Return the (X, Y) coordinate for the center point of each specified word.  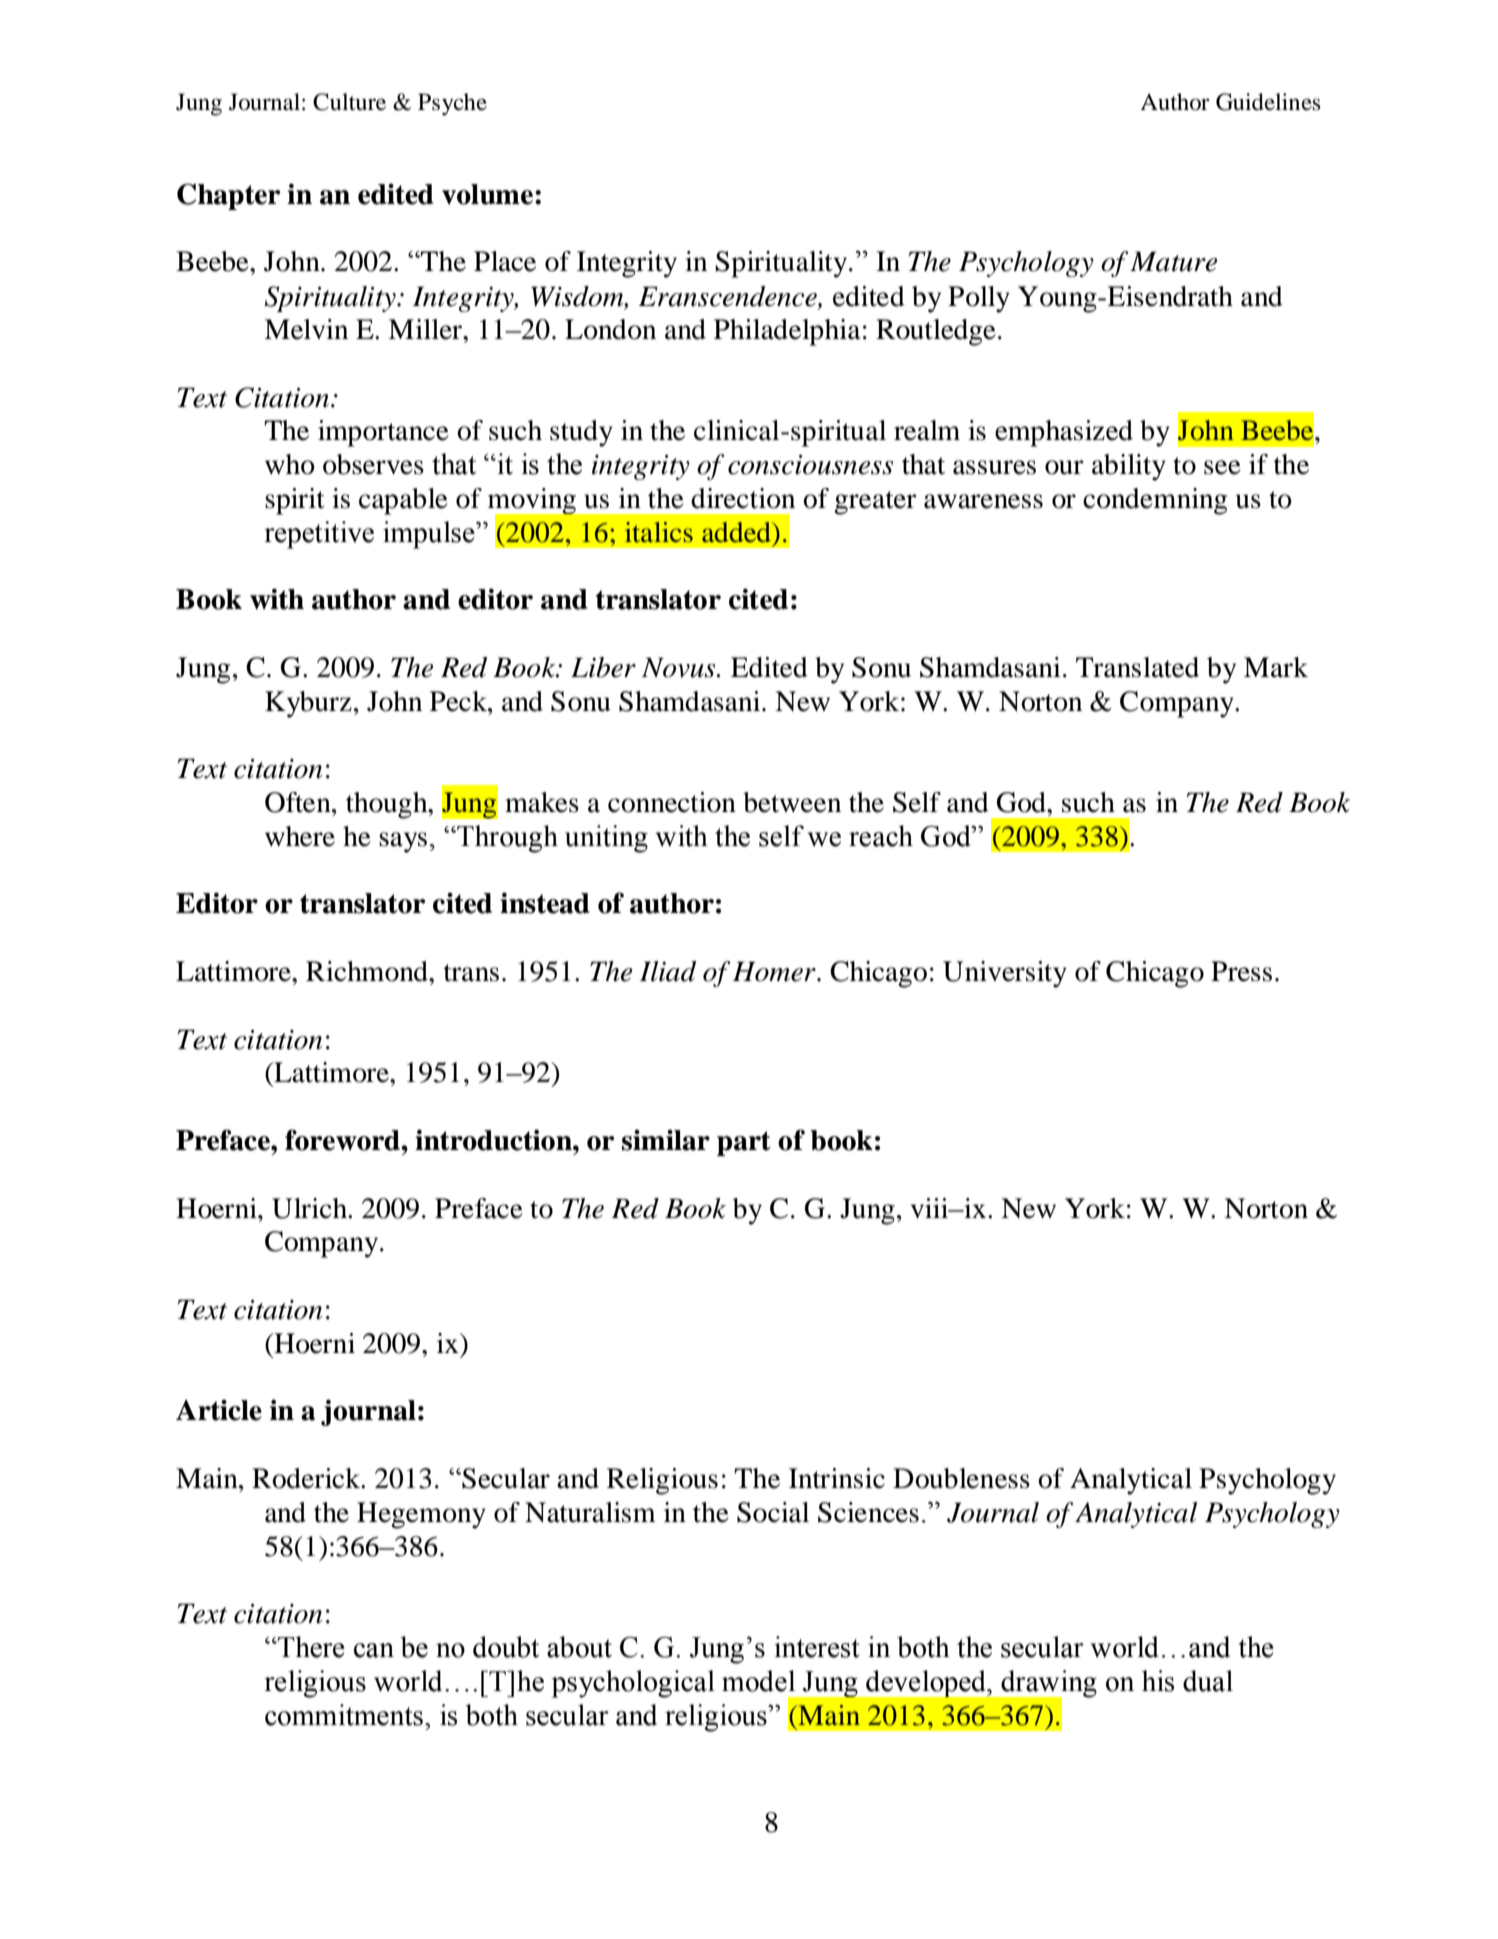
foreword (343, 1140)
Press (1241, 971)
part (744, 1143)
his (1158, 1681)
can (374, 1650)
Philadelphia (787, 332)
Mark (1276, 667)
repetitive (319, 535)
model (758, 1681)
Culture (349, 102)
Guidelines (1268, 102)
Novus (680, 667)
